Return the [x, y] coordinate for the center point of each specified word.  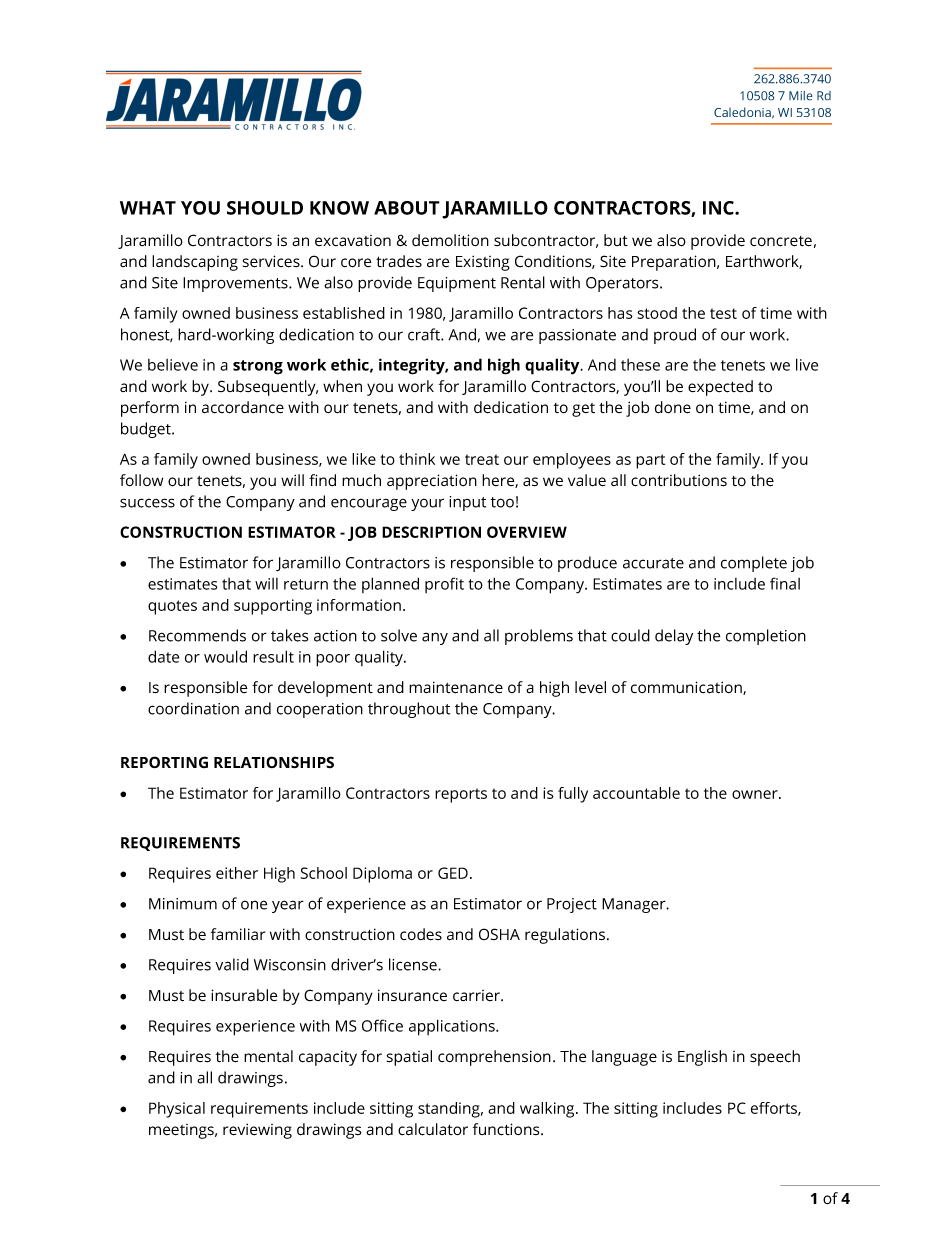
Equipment [457, 284]
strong [258, 367]
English [702, 1058]
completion [766, 637]
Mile [801, 96]
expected [720, 388]
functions [507, 1129]
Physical [177, 1110]
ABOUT [407, 208]
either [237, 873]
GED [453, 873]
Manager [635, 905]
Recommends [197, 635]
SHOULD [265, 208]
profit [444, 585]
